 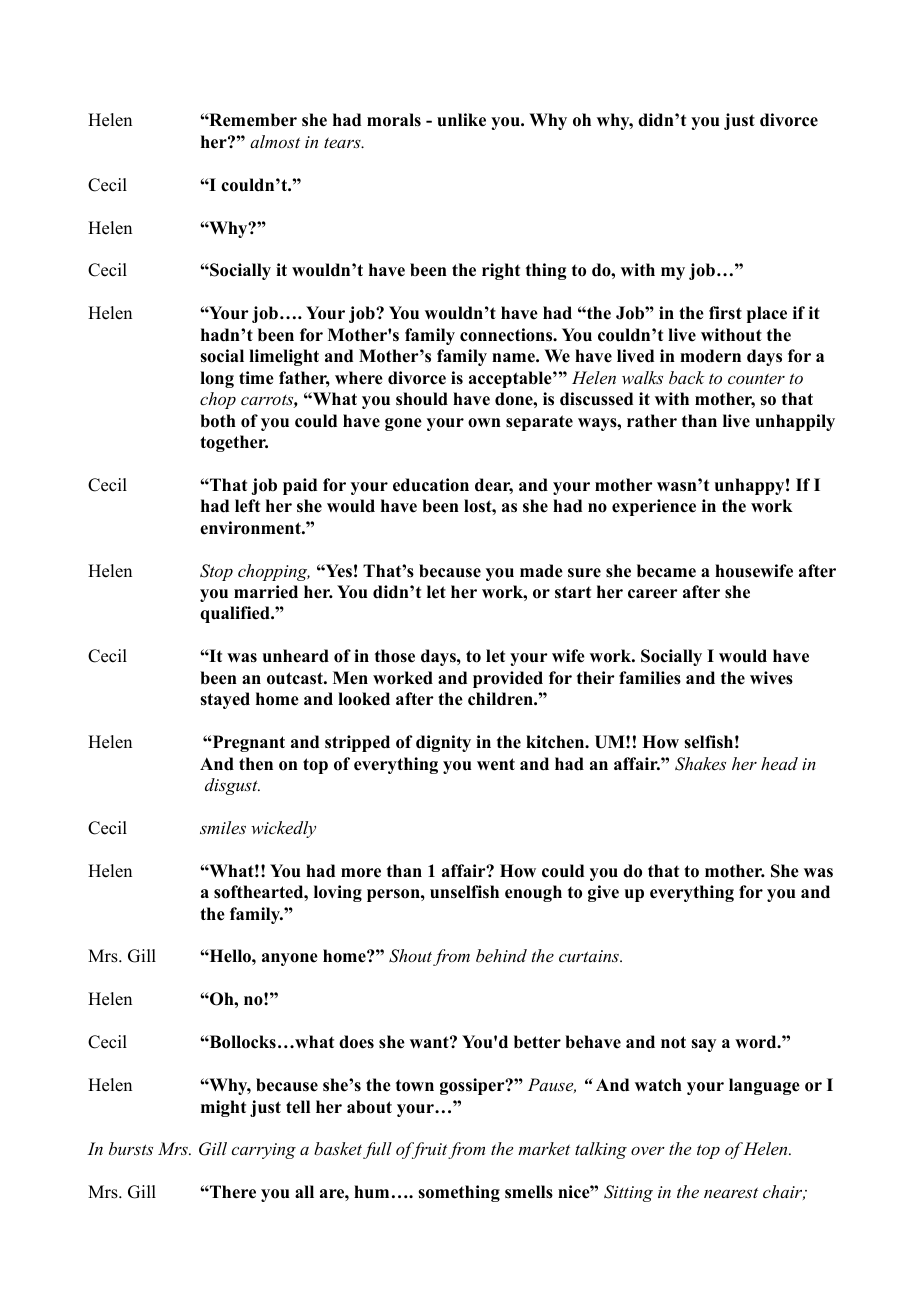 I want to click on unlike, so click(x=461, y=120).
